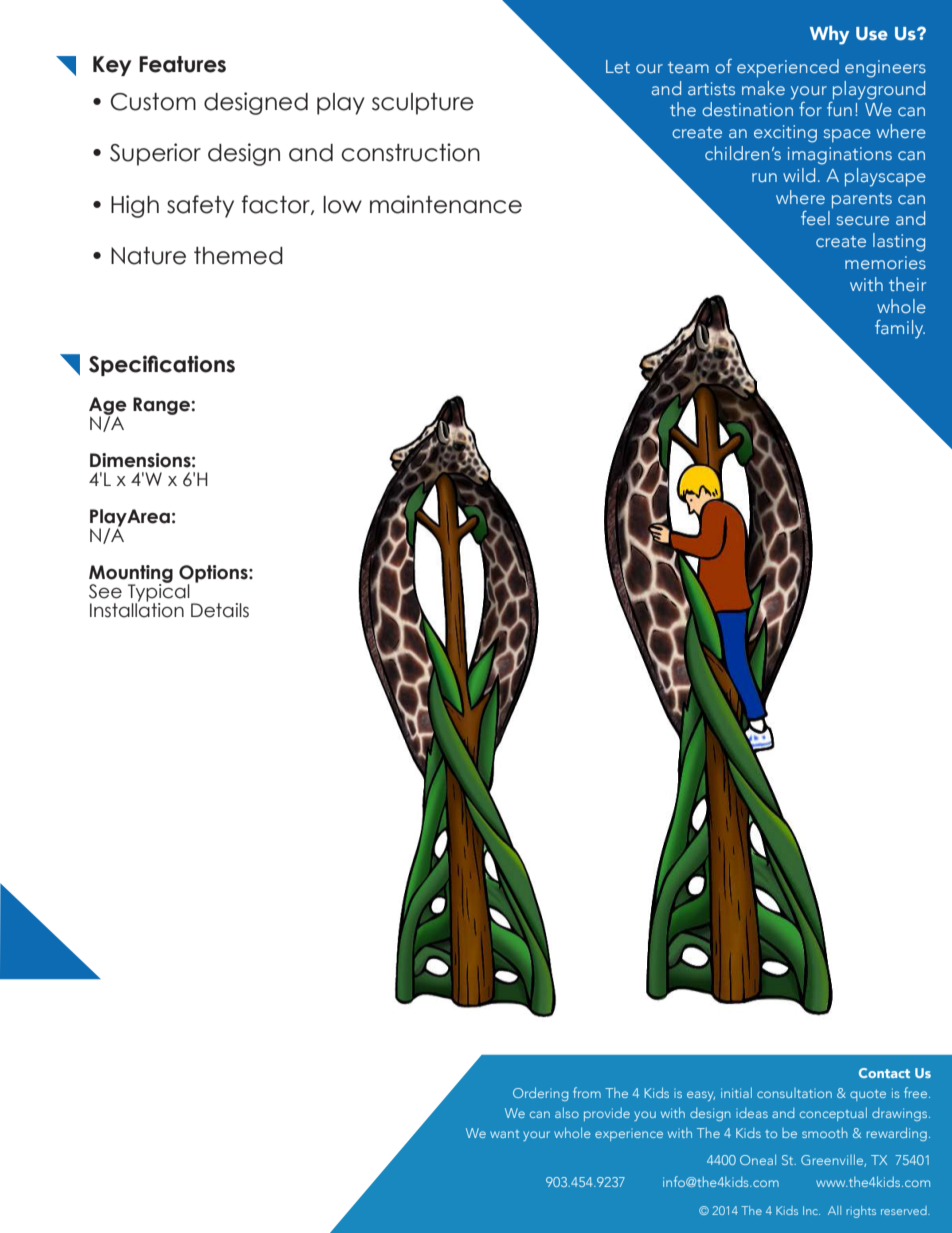  Describe the element at coordinates (884, 1073) in the document. I see `Contact` at that location.
